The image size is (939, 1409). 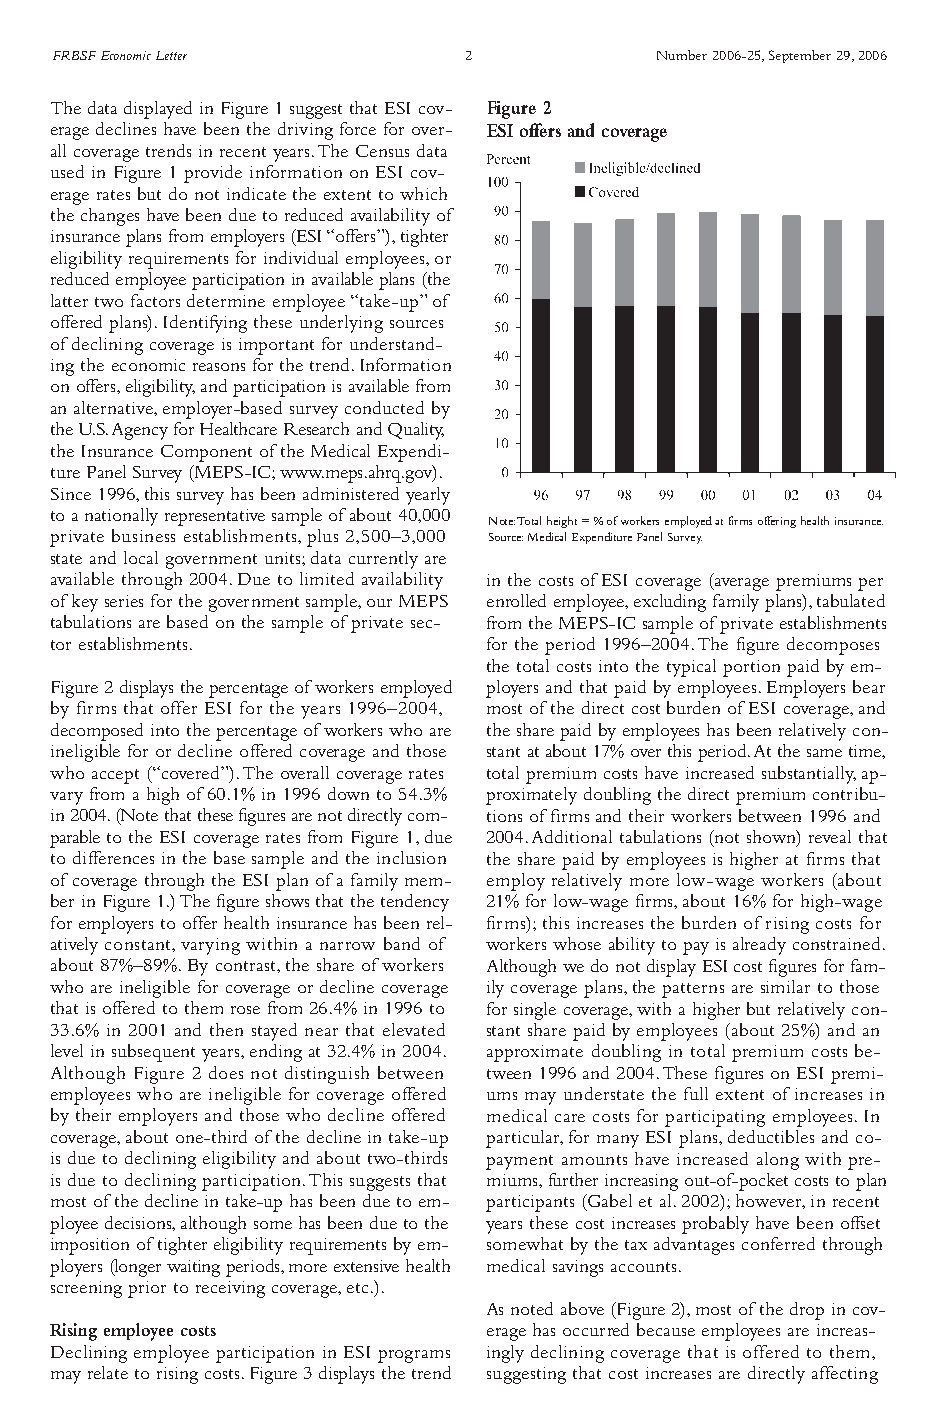 I want to click on Census, so click(x=382, y=151).
